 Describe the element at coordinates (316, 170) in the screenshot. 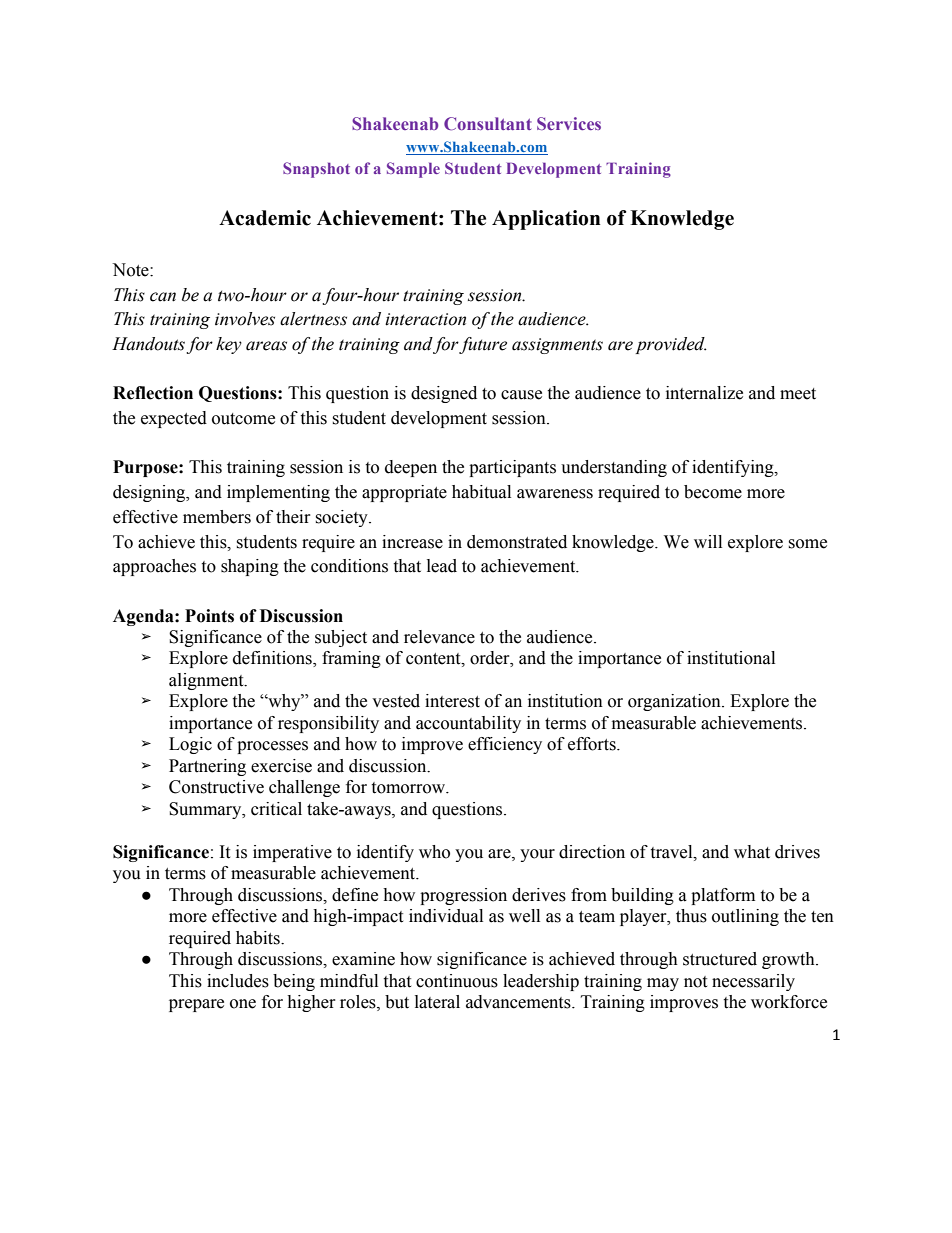

I see `Snapshot` at that location.
